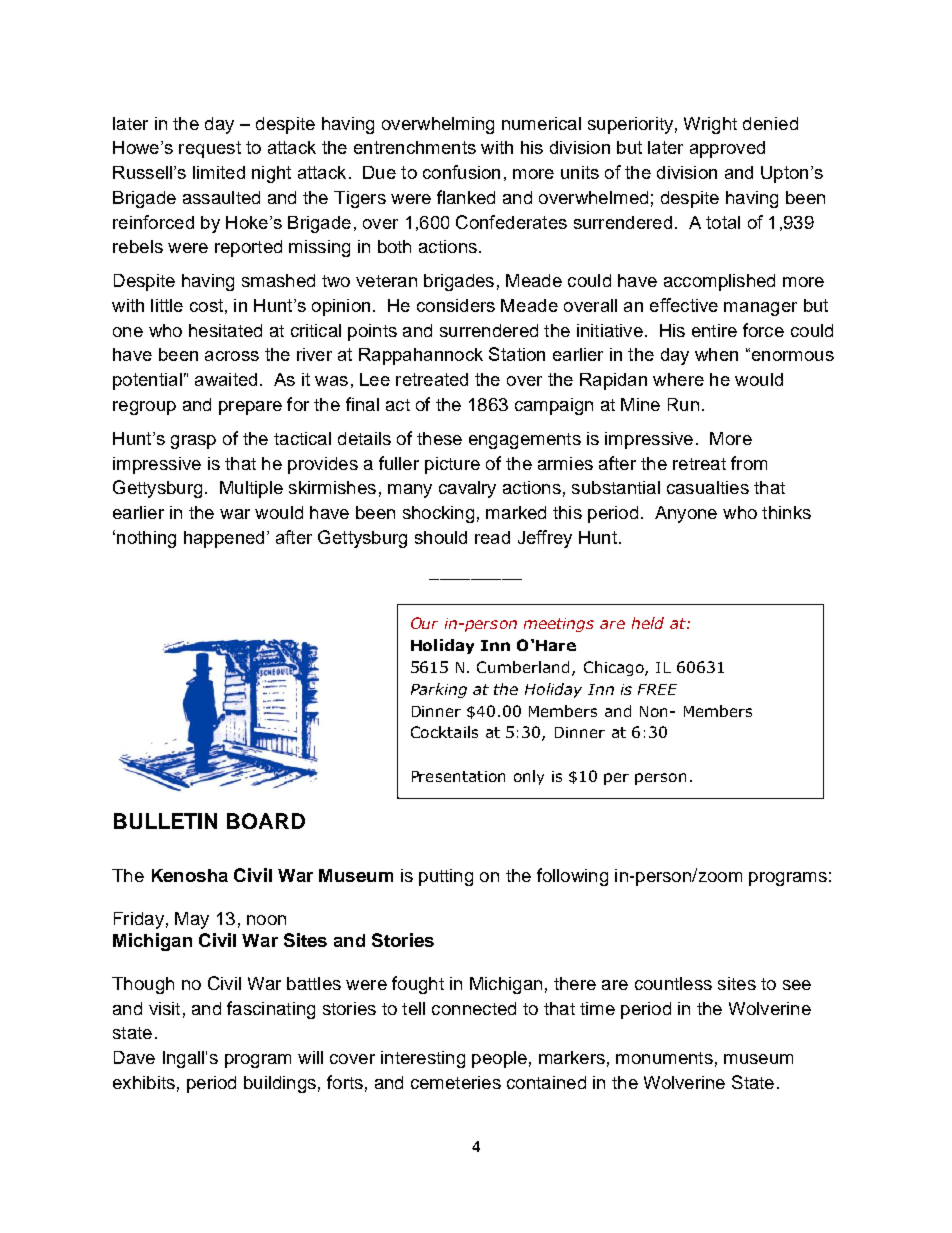 This screenshot has width=952, height=1233. I want to click on grasp, so click(193, 442).
